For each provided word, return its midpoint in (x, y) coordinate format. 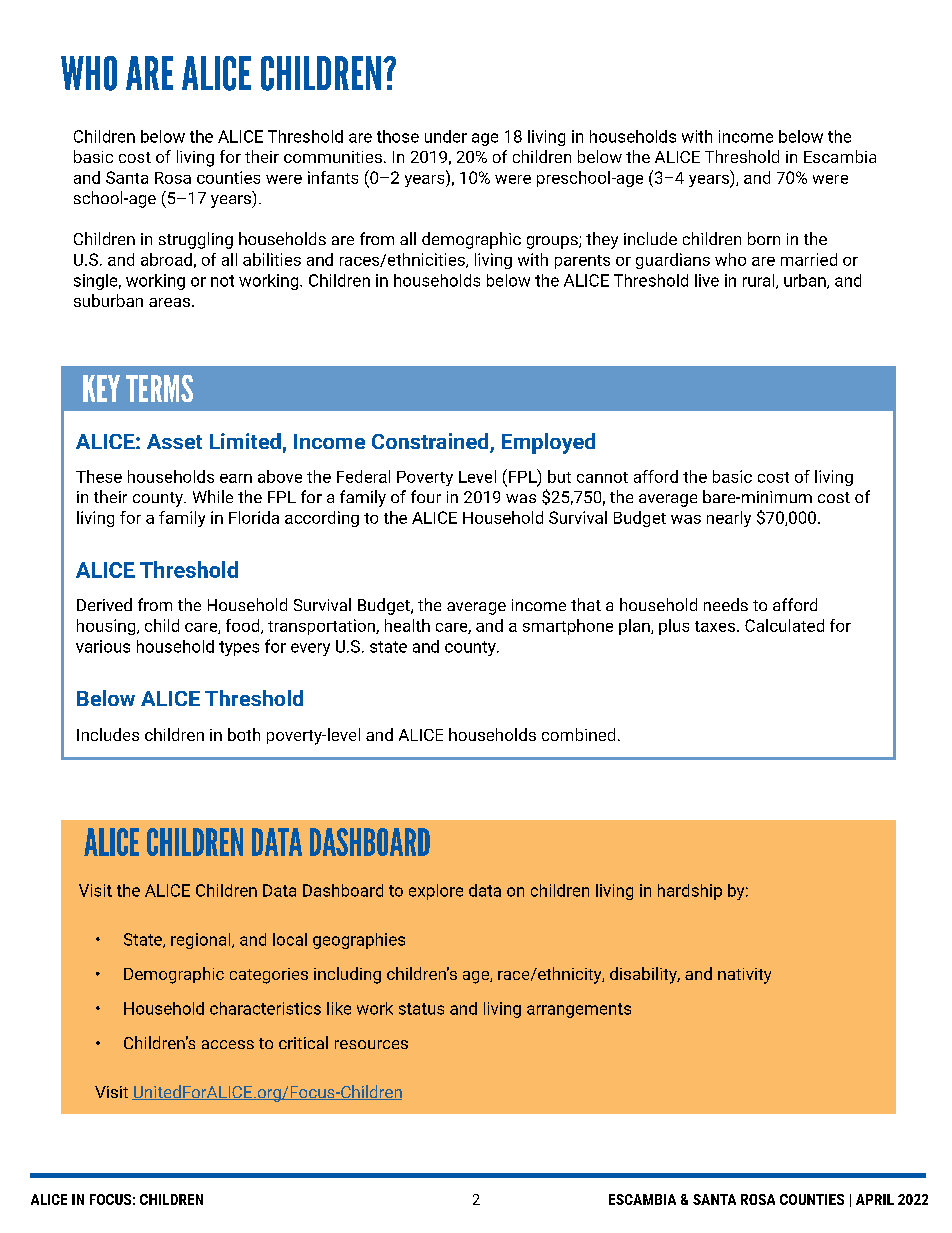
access (228, 1044)
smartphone (568, 627)
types (239, 648)
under (446, 136)
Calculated (784, 625)
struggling (196, 240)
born (764, 238)
